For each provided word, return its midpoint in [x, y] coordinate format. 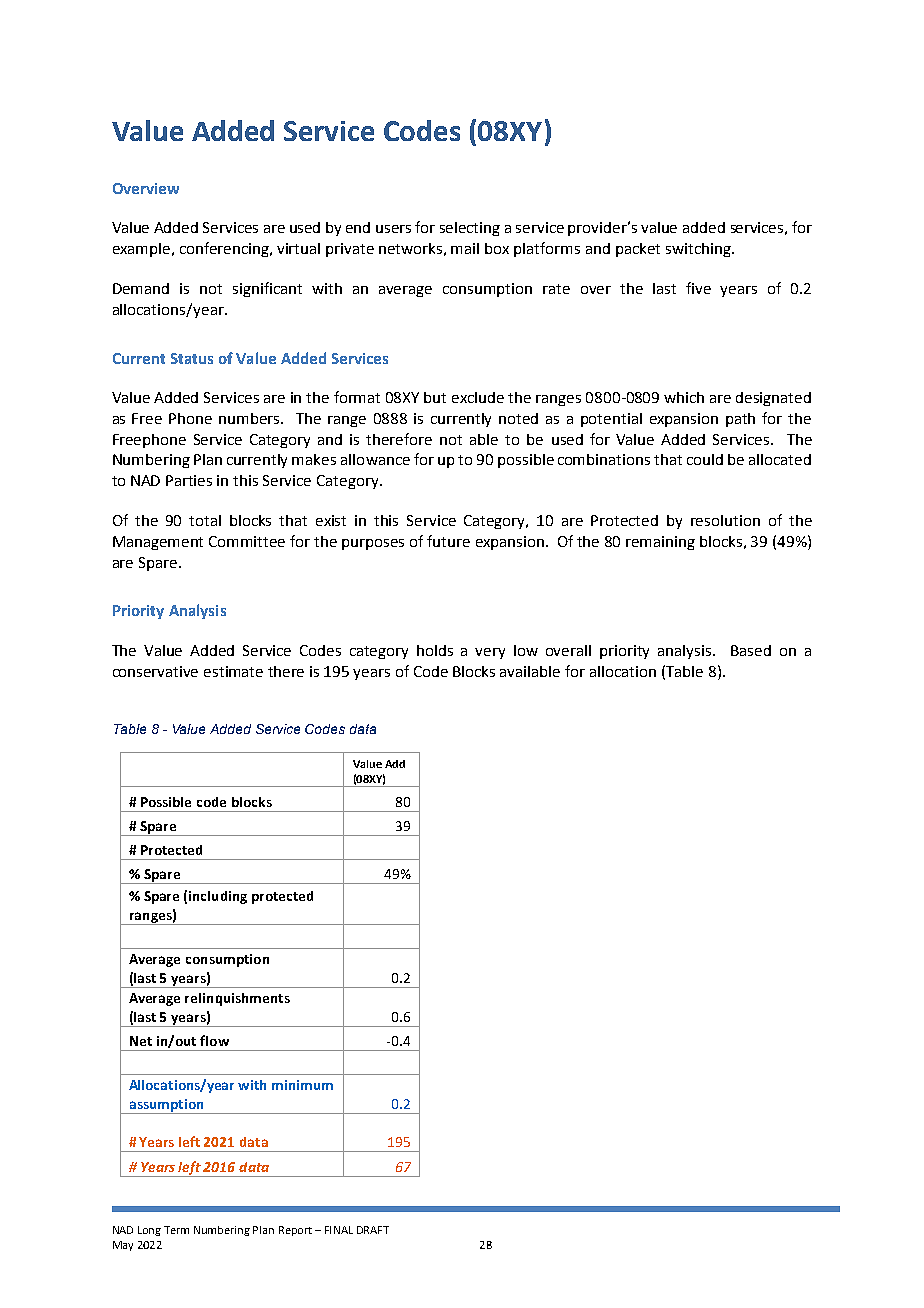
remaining [660, 543]
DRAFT [373, 1230]
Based [751, 650]
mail [465, 248]
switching [699, 250]
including [218, 897]
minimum [302, 1085]
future [448, 541]
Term [176, 1230]
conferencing [226, 249]
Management [158, 543]
